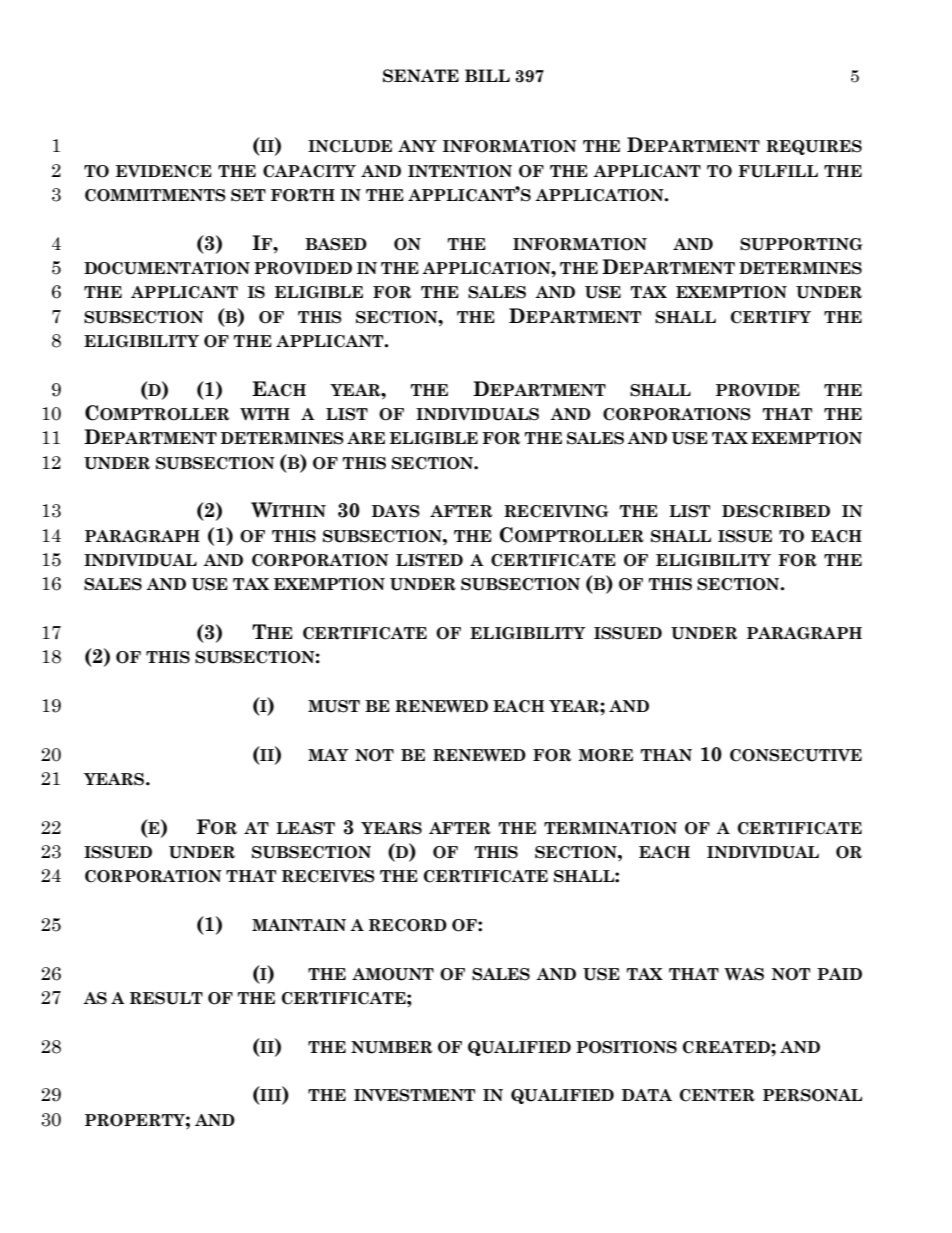 Image resolution: width=952 pixels, height=1233 pixels. Describe the element at coordinates (556, 511) in the document. I see `RECEIVING` at that location.
